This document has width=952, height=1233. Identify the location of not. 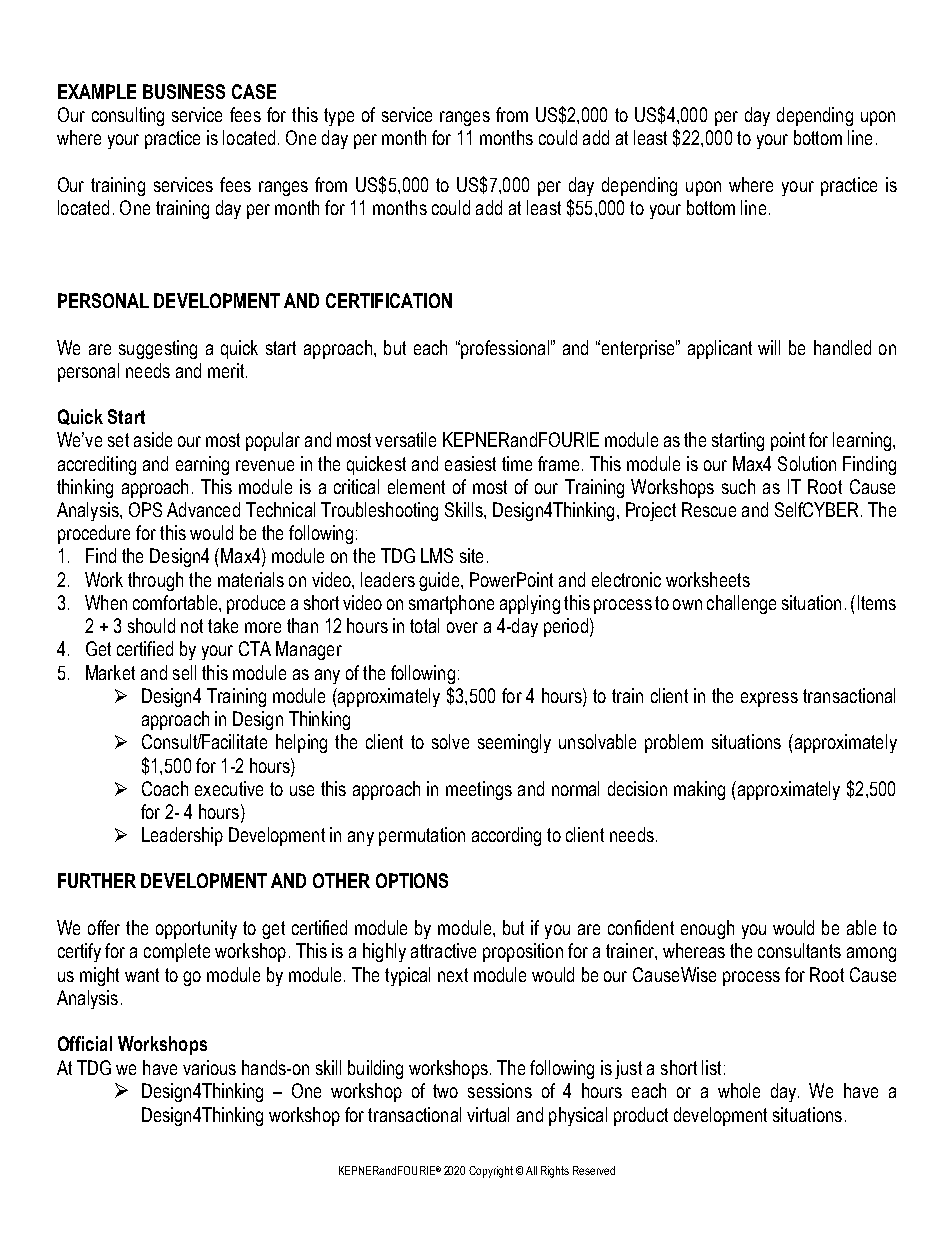
(192, 626).
